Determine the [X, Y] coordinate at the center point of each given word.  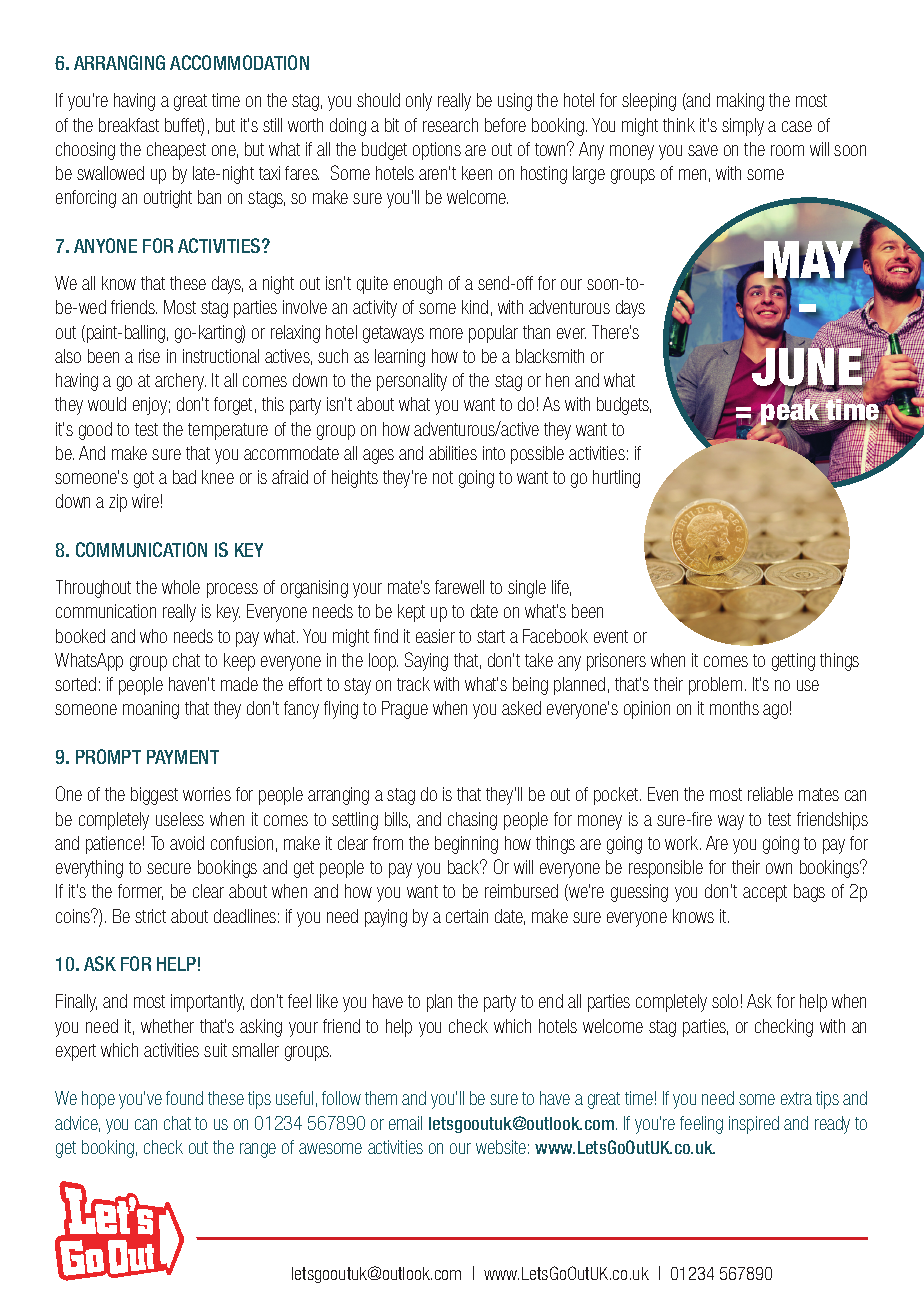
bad [184, 477]
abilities [453, 453]
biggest [154, 796]
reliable [770, 794]
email [405, 1123]
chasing [472, 821]
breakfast [129, 125]
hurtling [616, 479]
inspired [754, 1125]
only [419, 102]
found [184, 1098]
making [740, 102]
